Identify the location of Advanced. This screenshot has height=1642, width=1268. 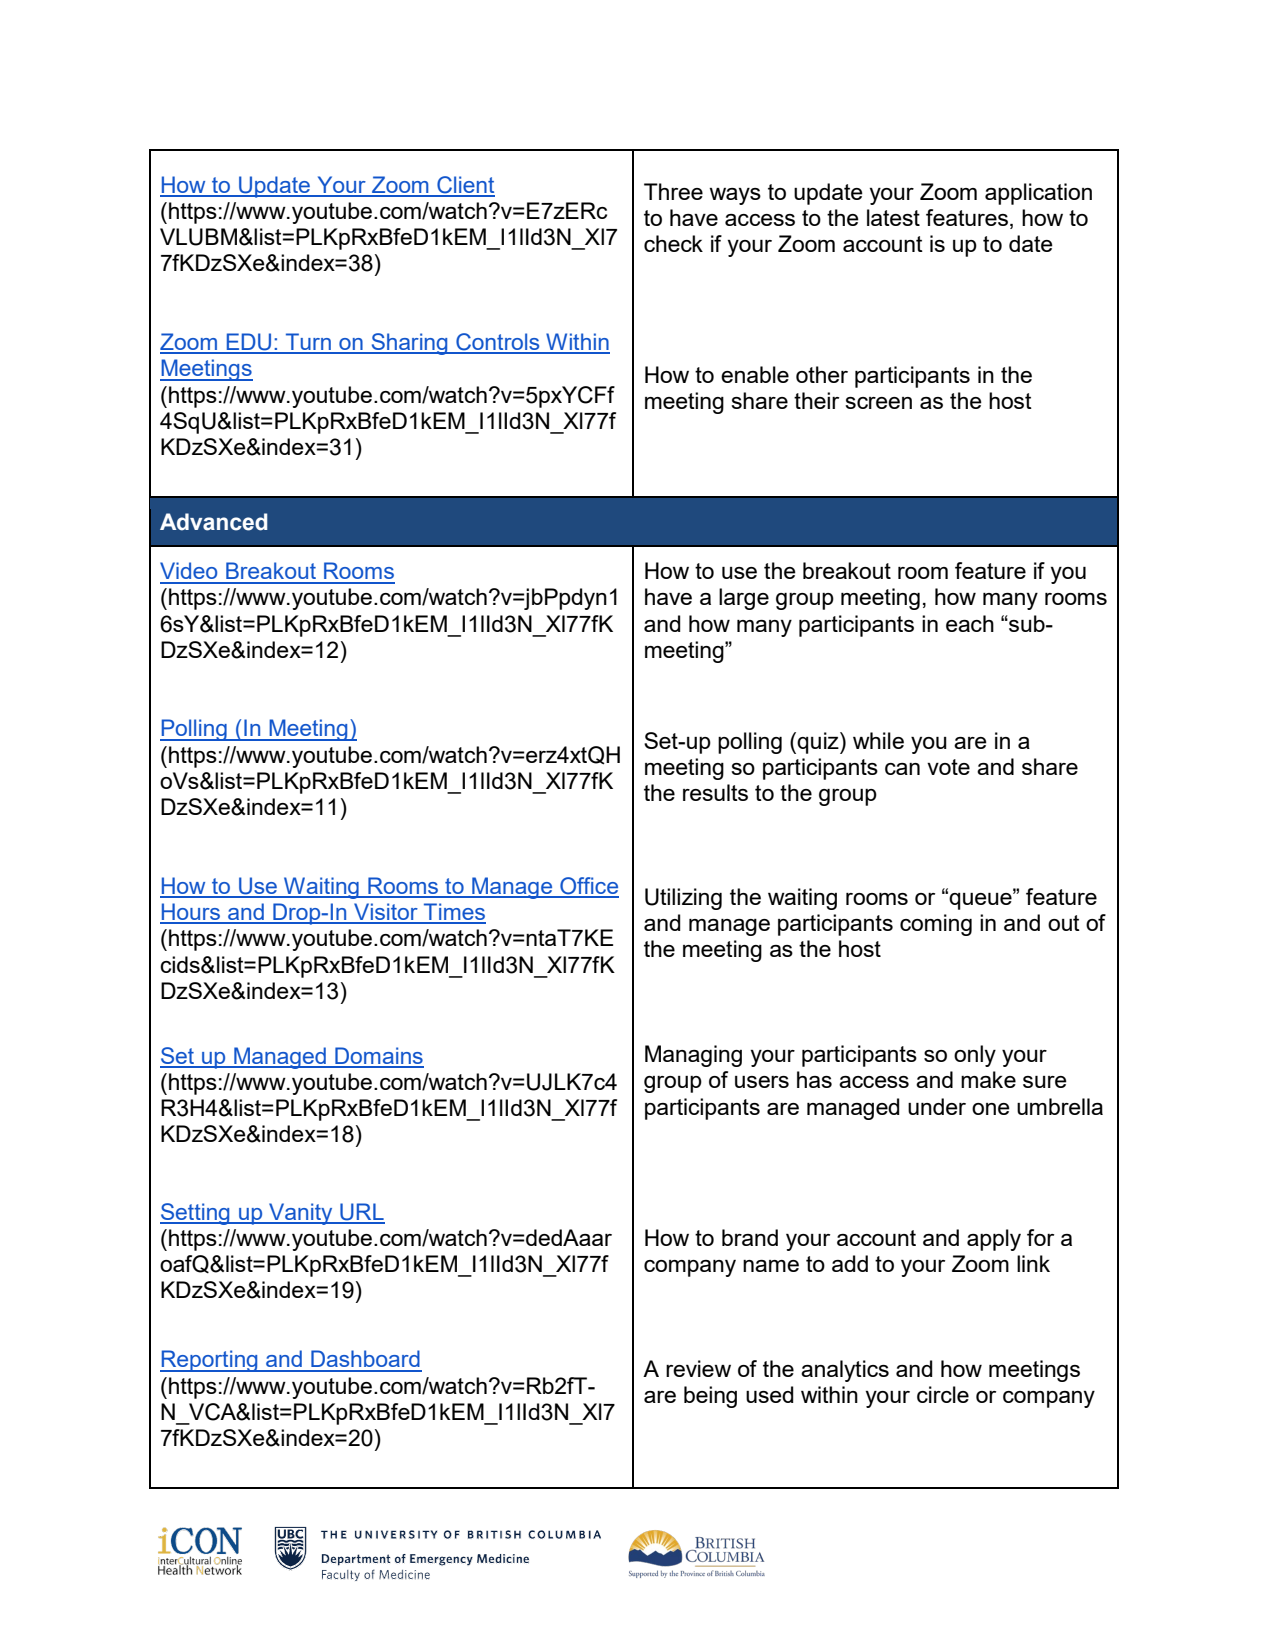
(213, 522).
